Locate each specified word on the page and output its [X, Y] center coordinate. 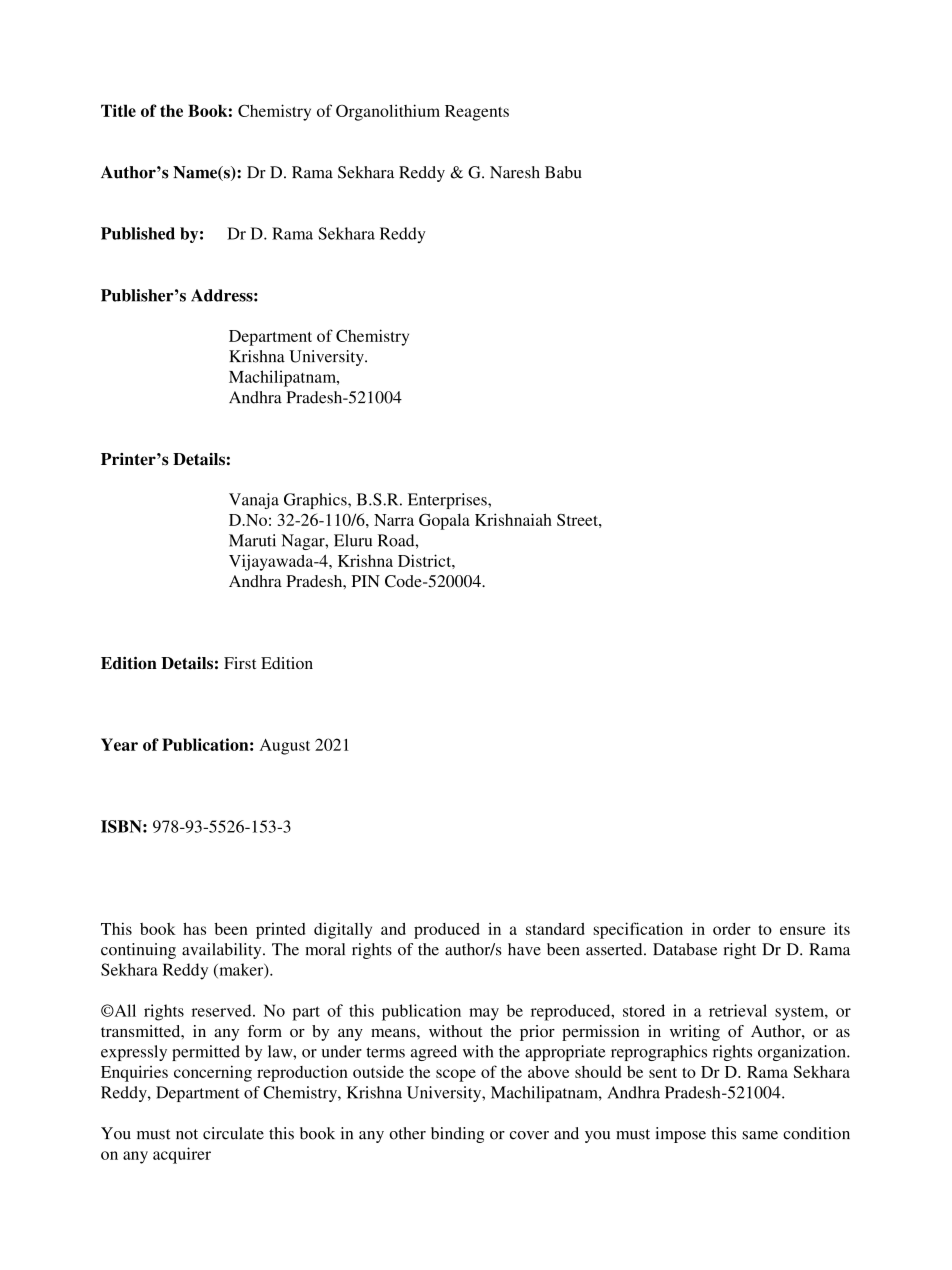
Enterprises [448, 501]
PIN [366, 581]
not [187, 1134]
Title [118, 110]
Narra [394, 520]
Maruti [252, 540]
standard [555, 928]
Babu [563, 172]
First [240, 663]
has [194, 928]
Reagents [477, 113]
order [732, 929]
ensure [803, 930]
